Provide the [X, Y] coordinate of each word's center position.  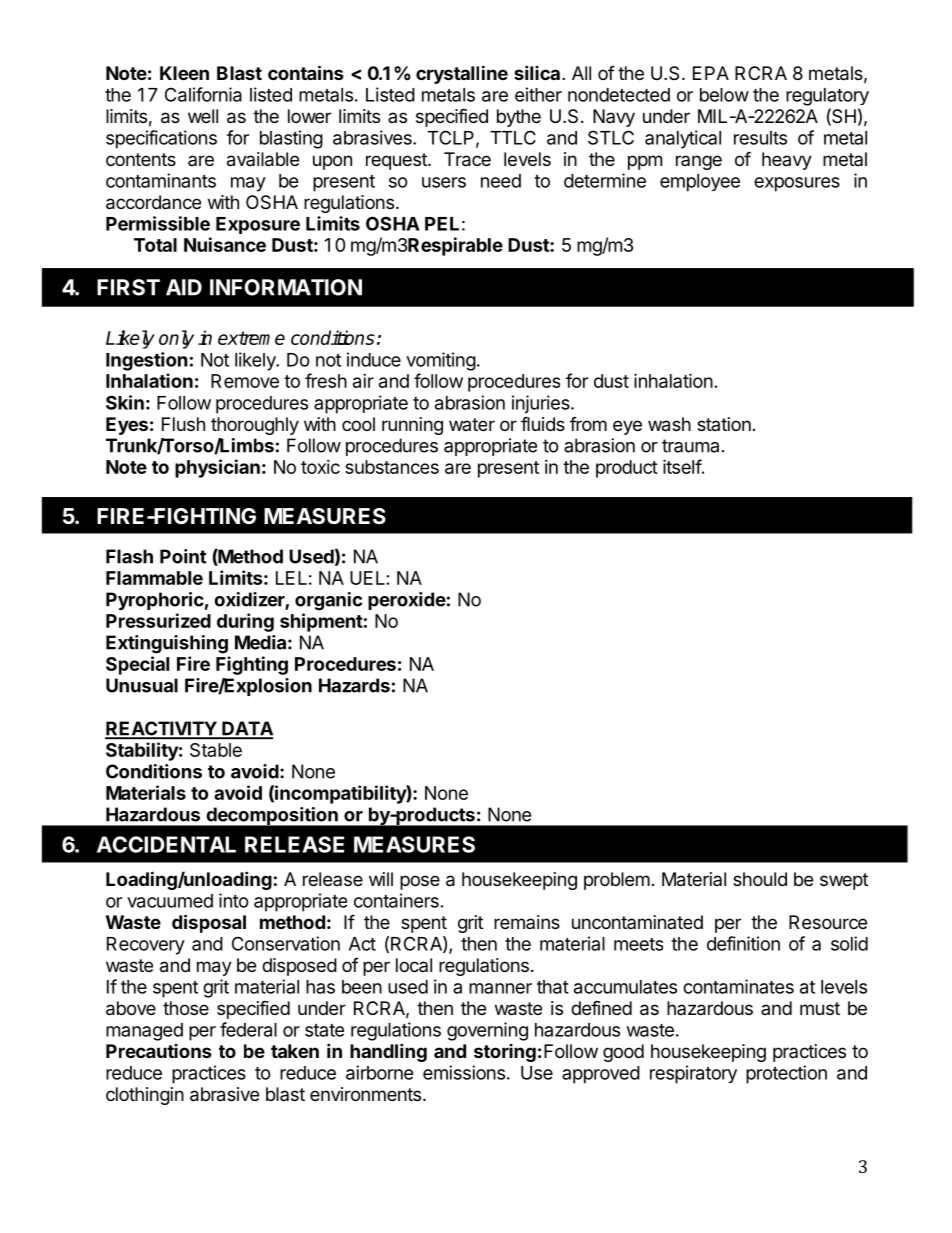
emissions [464, 1072]
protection [786, 1074]
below [724, 95]
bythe [519, 118]
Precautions [159, 1051]
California [203, 94]
